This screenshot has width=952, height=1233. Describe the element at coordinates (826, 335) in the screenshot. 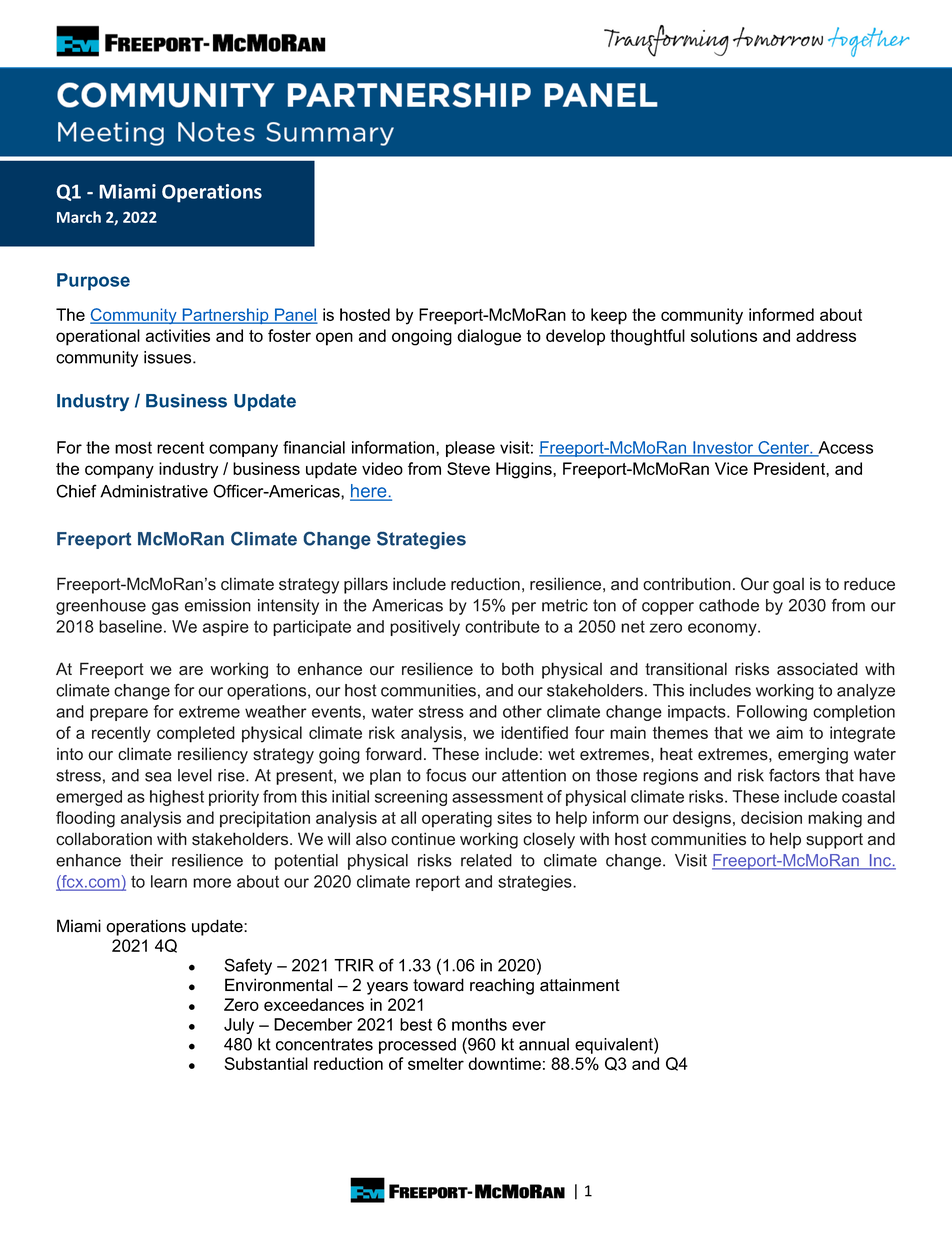

I see `address` at that location.
